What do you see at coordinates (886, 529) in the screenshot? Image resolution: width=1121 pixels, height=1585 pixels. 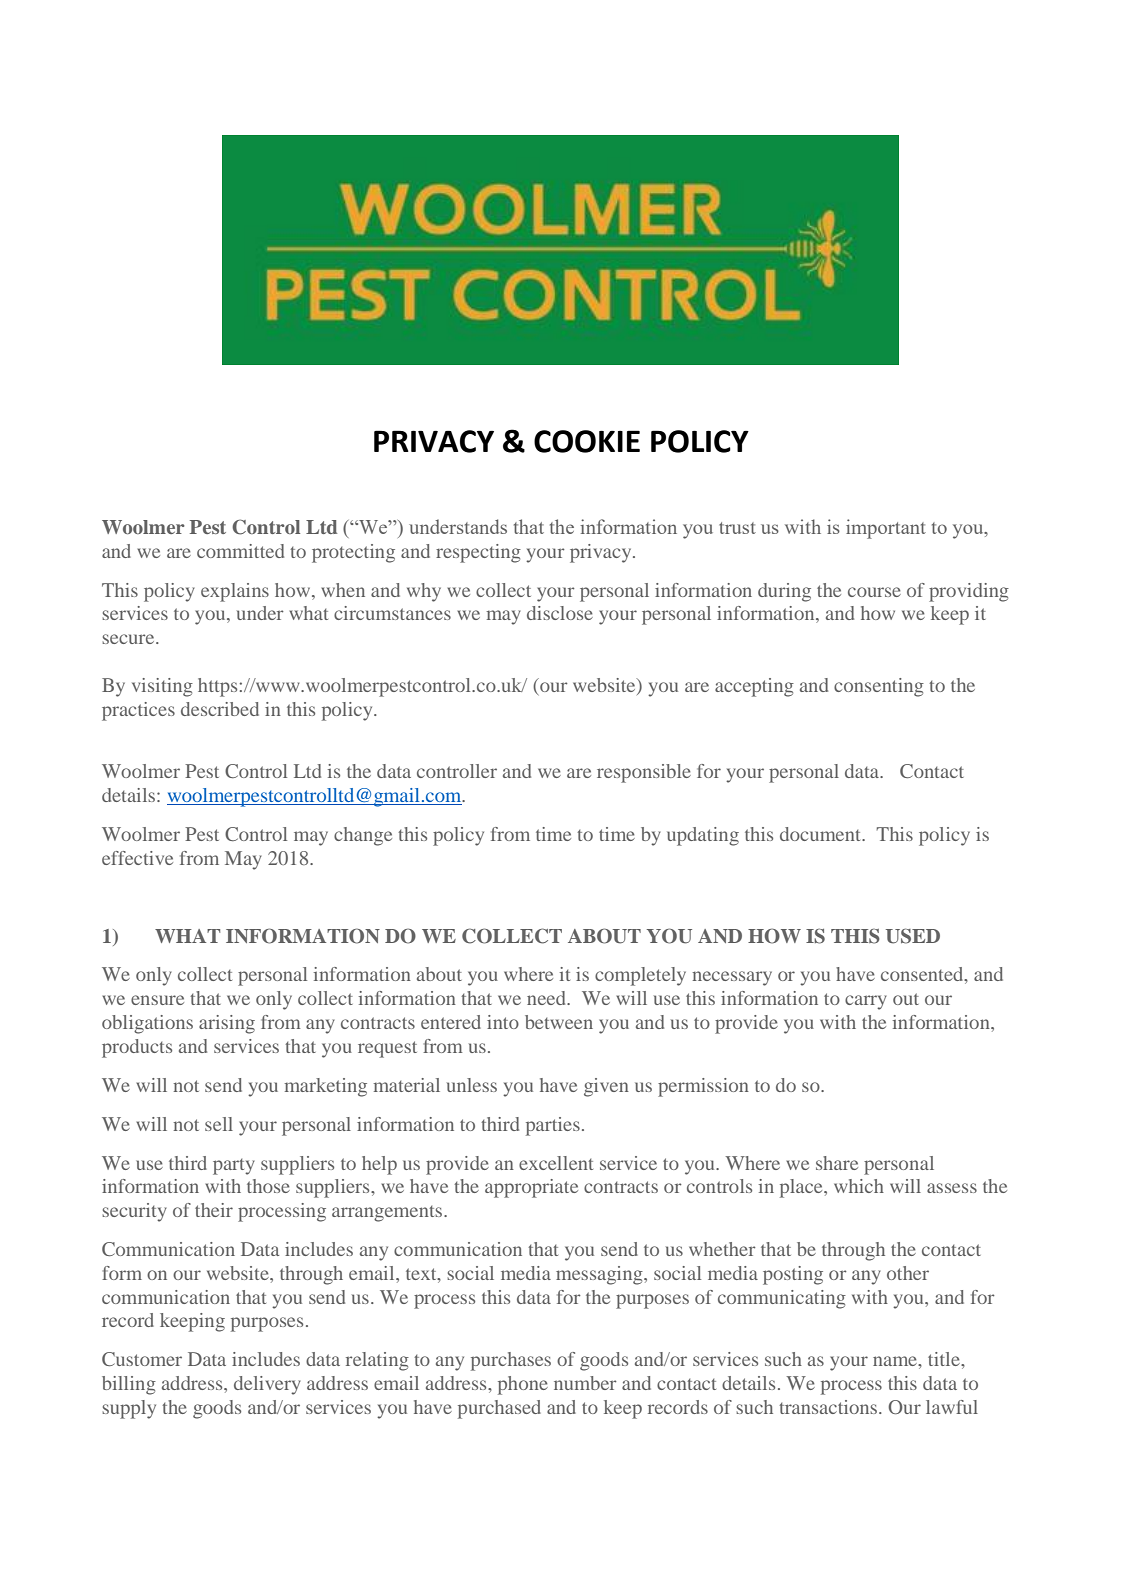 I see `important` at bounding box center [886, 529].
